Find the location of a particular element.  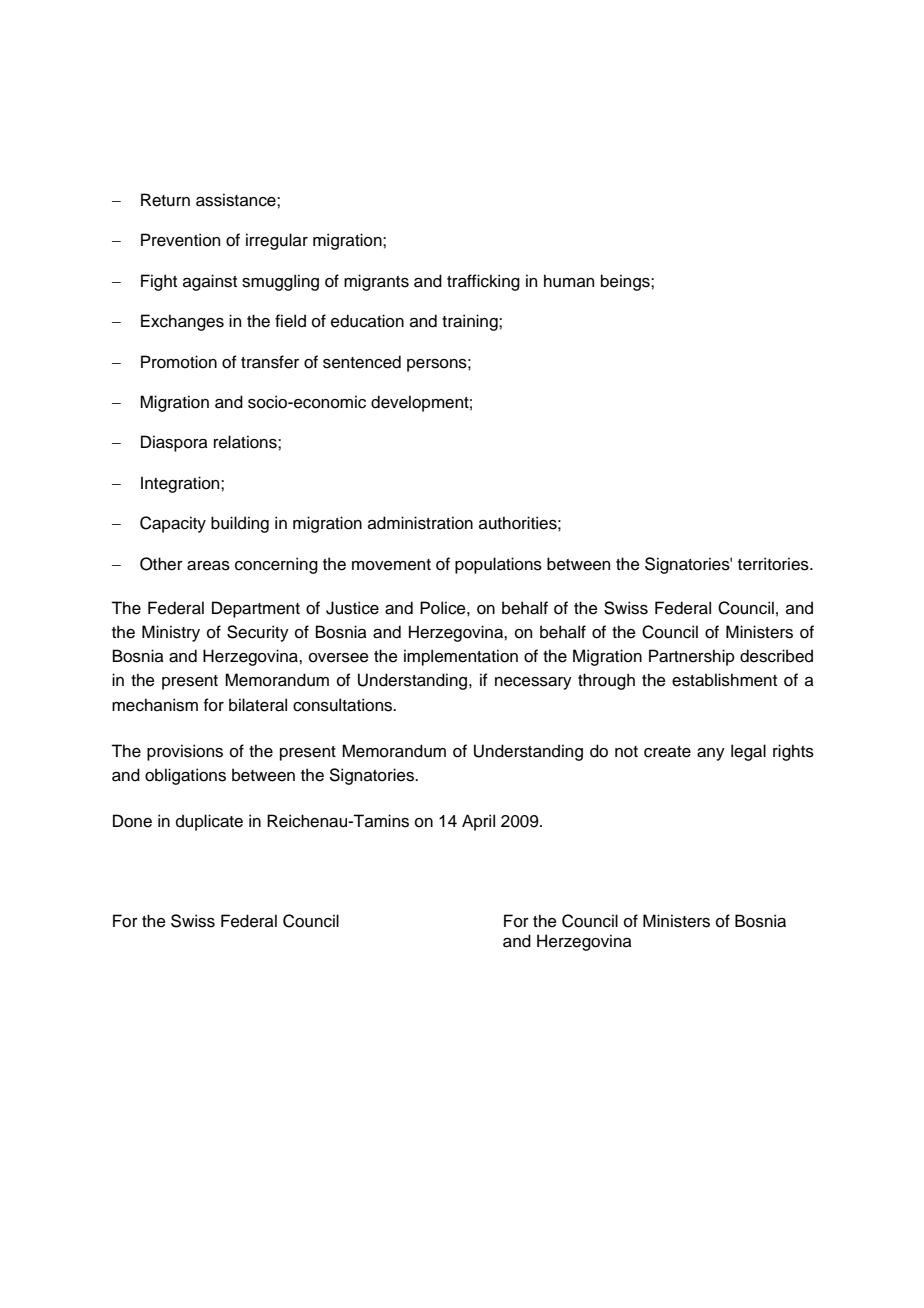

any is located at coordinates (711, 754).
